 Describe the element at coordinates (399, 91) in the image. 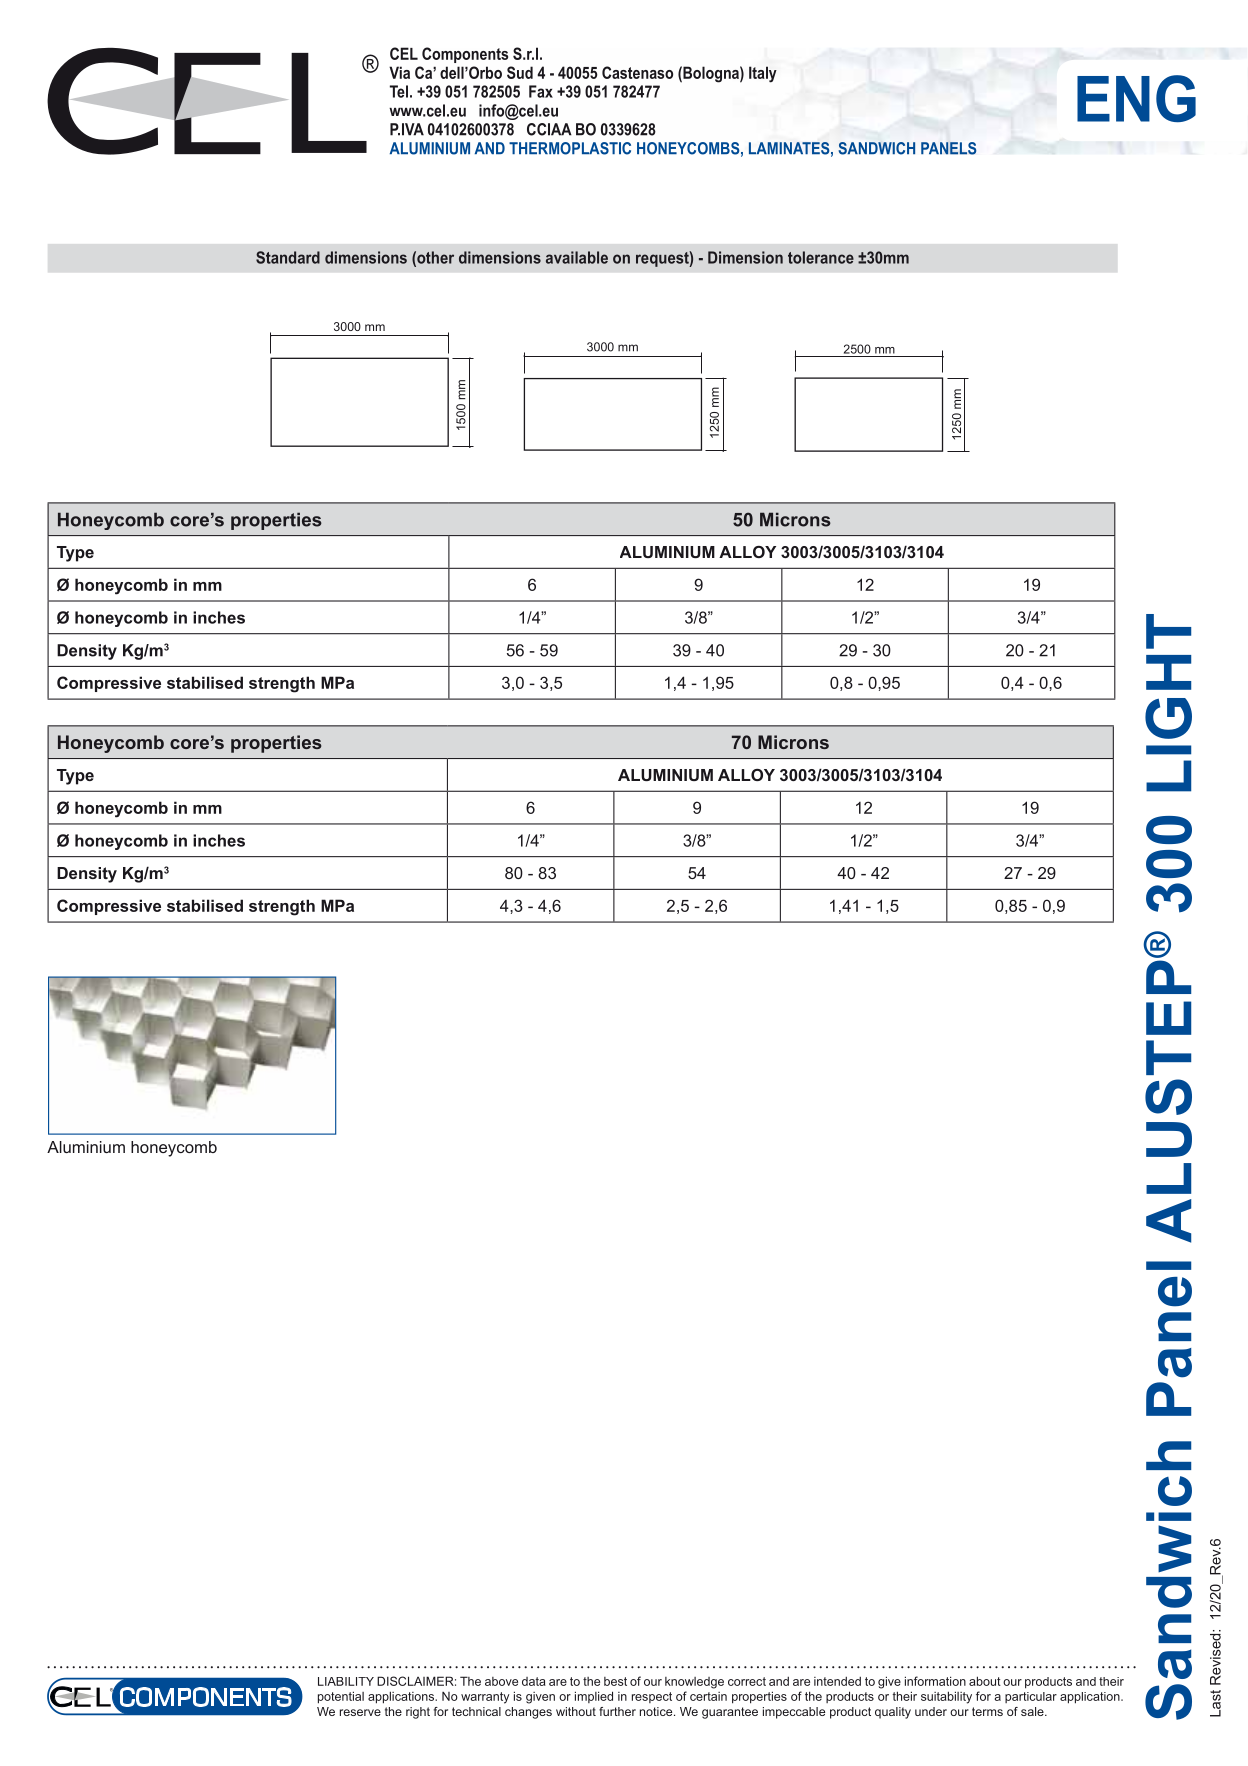

I see `Tel` at that location.
